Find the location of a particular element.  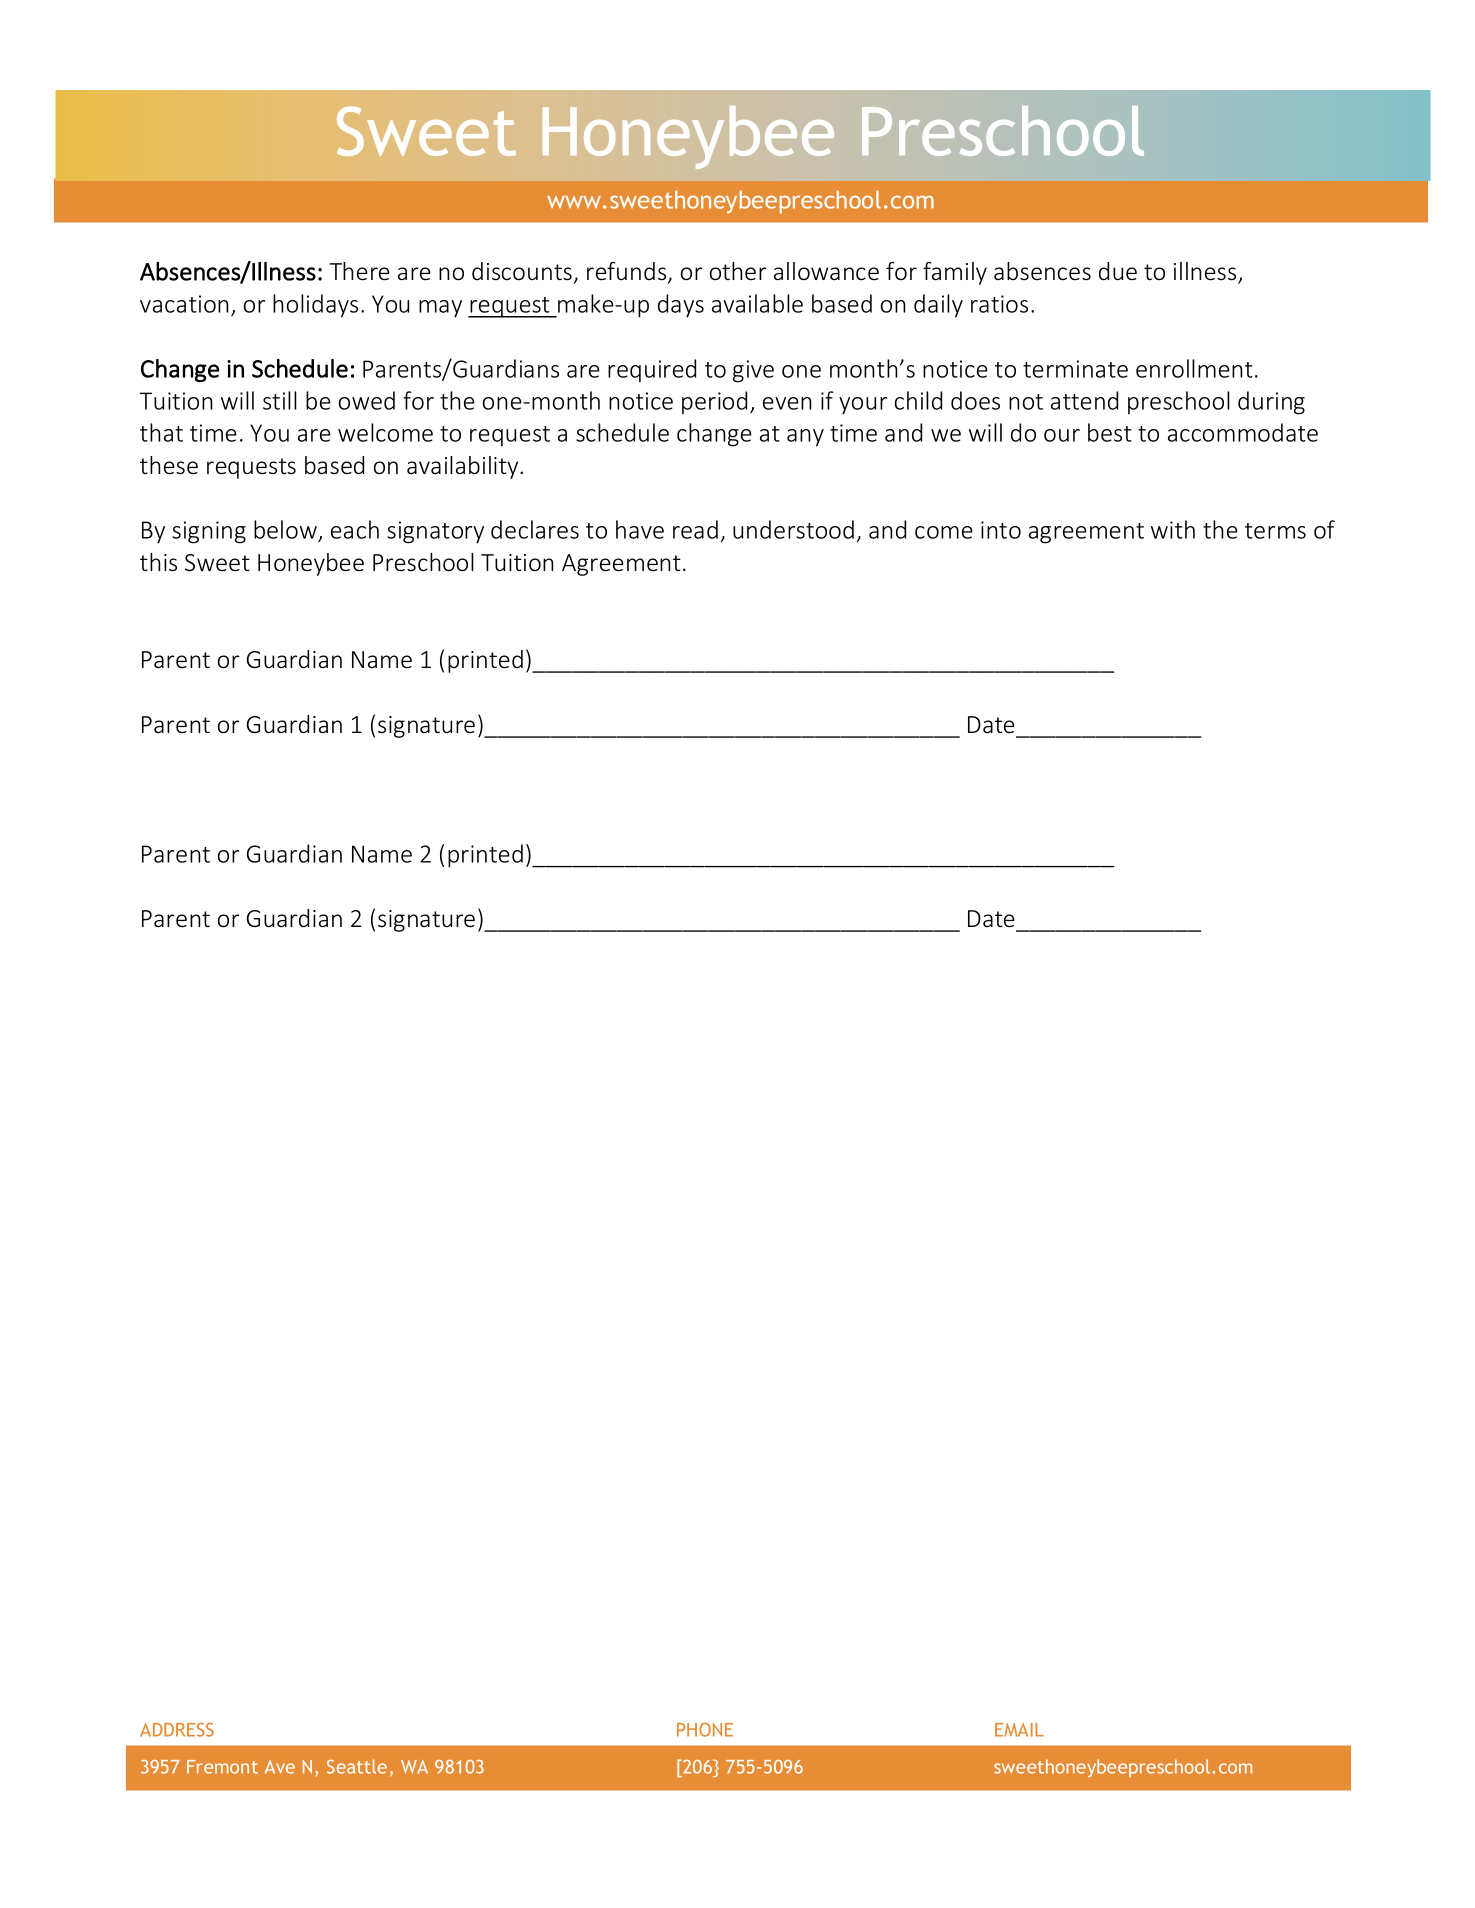

below is located at coordinates (285, 529).
